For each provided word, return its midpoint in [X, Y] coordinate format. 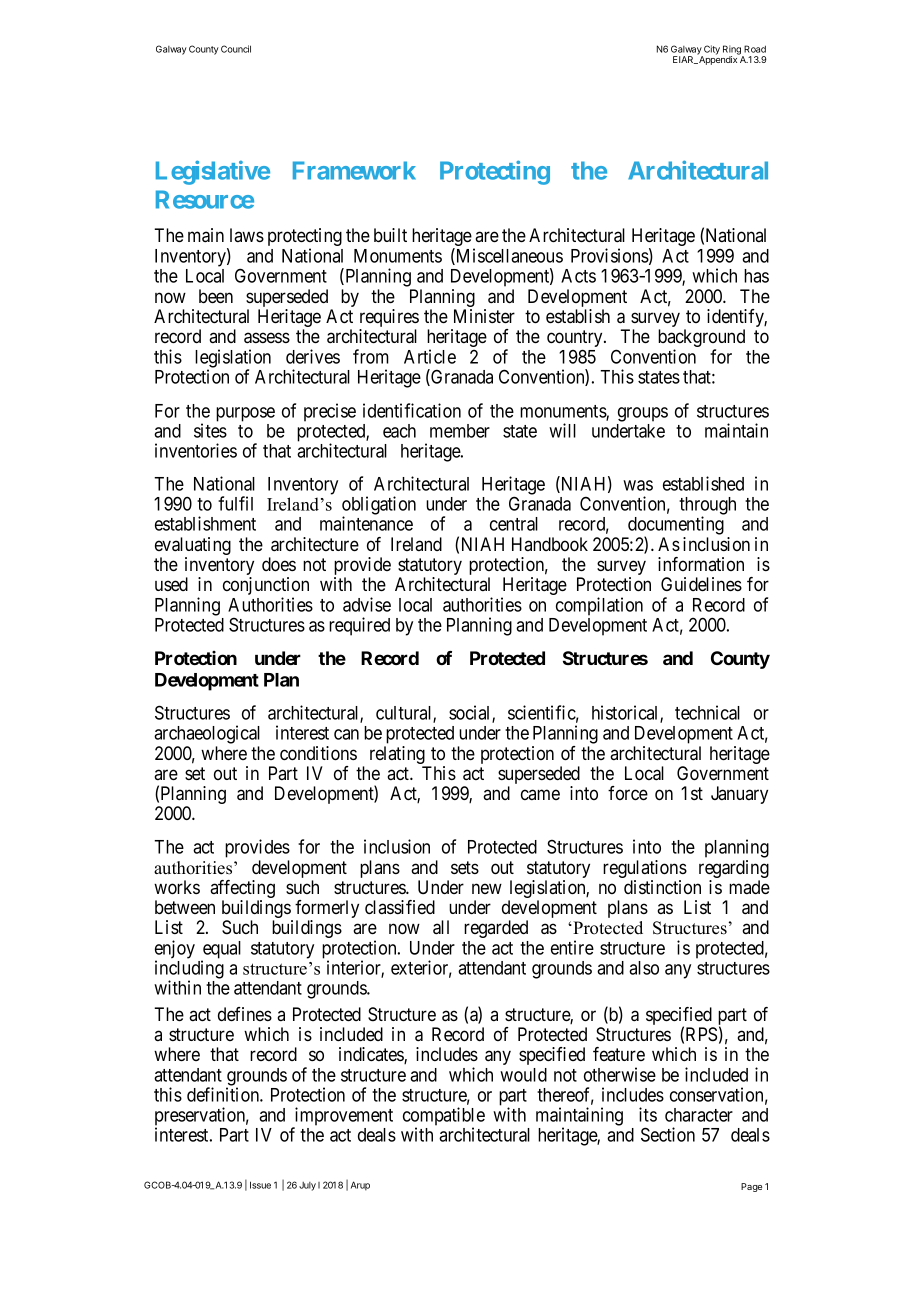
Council [236, 49]
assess [267, 338]
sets [465, 867]
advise [367, 604]
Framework [354, 170]
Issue [260, 1185]
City [711, 51]
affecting [242, 890]
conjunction [266, 587]
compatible [444, 1117]
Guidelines [701, 584]
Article [430, 356]
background [701, 339]
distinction [662, 887]
